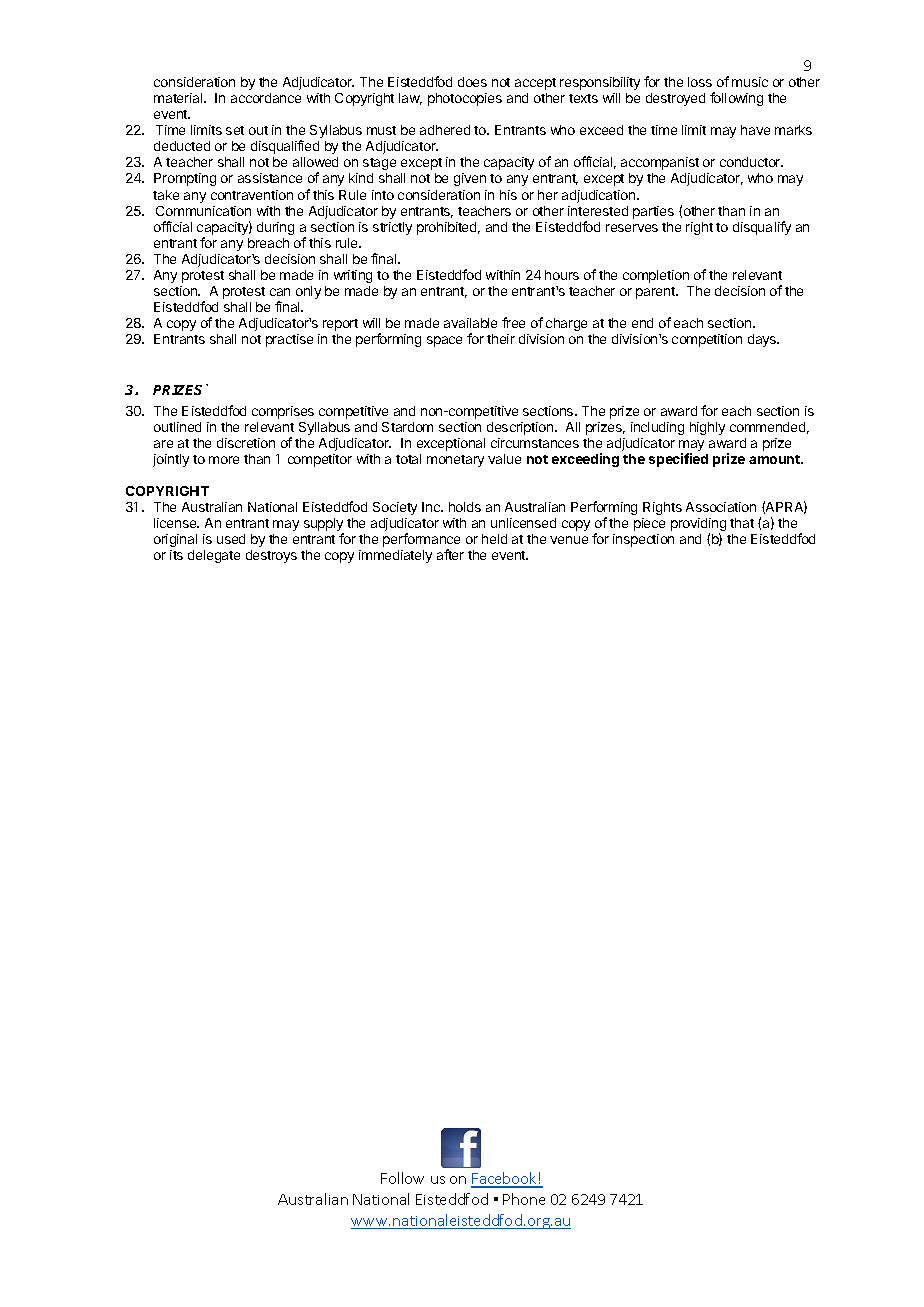 This screenshot has height=1307, width=924. Describe the element at coordinates (395, 556) in the screenshot. I see `immediately` at that location.
